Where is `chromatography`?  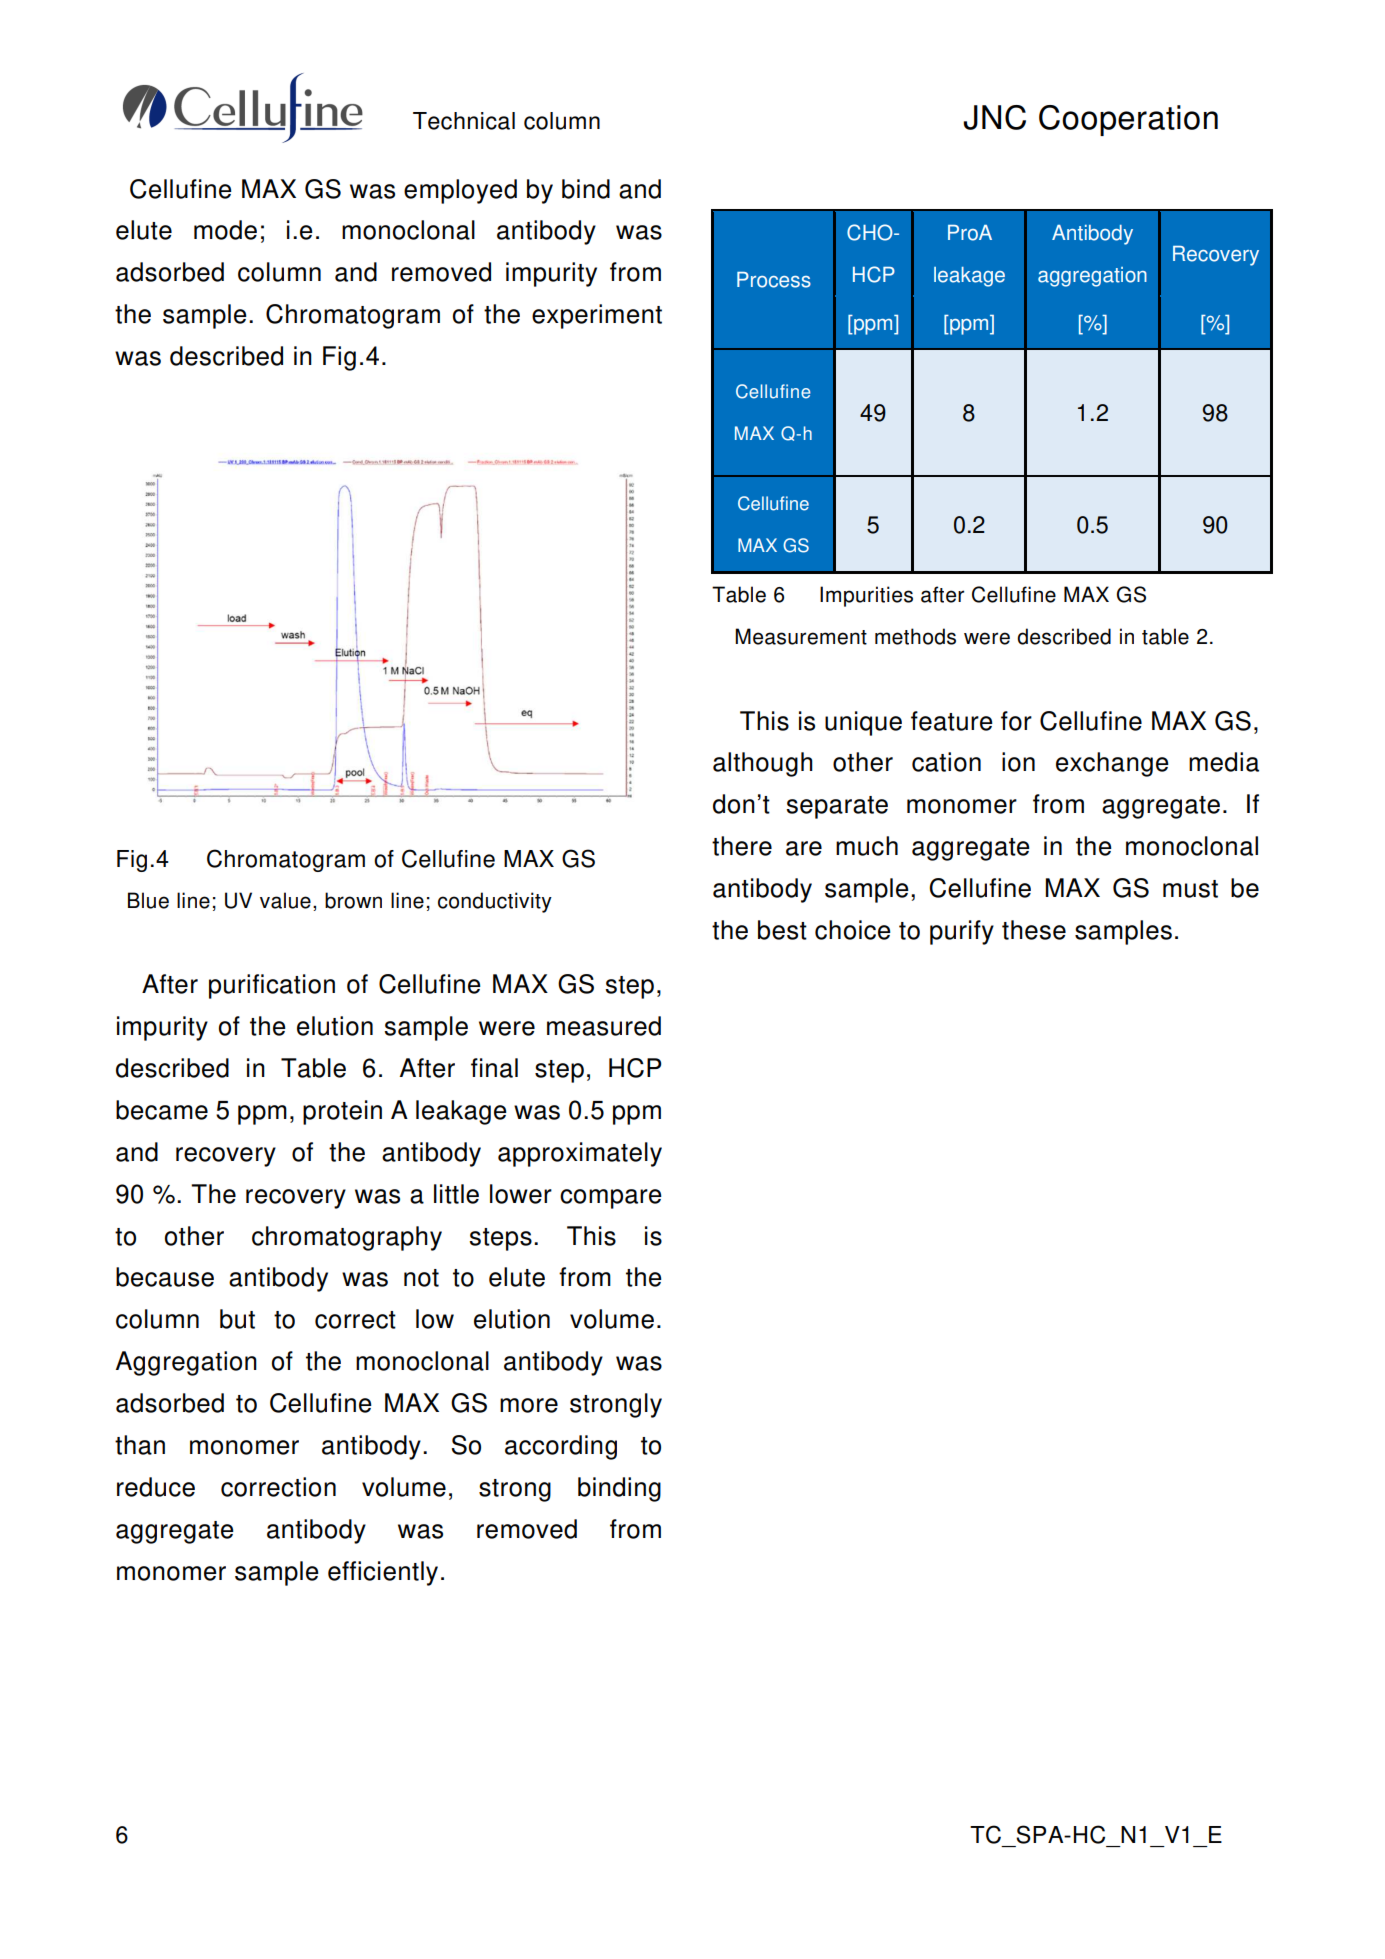 chromatography is located at coordinates (347, 1238).
